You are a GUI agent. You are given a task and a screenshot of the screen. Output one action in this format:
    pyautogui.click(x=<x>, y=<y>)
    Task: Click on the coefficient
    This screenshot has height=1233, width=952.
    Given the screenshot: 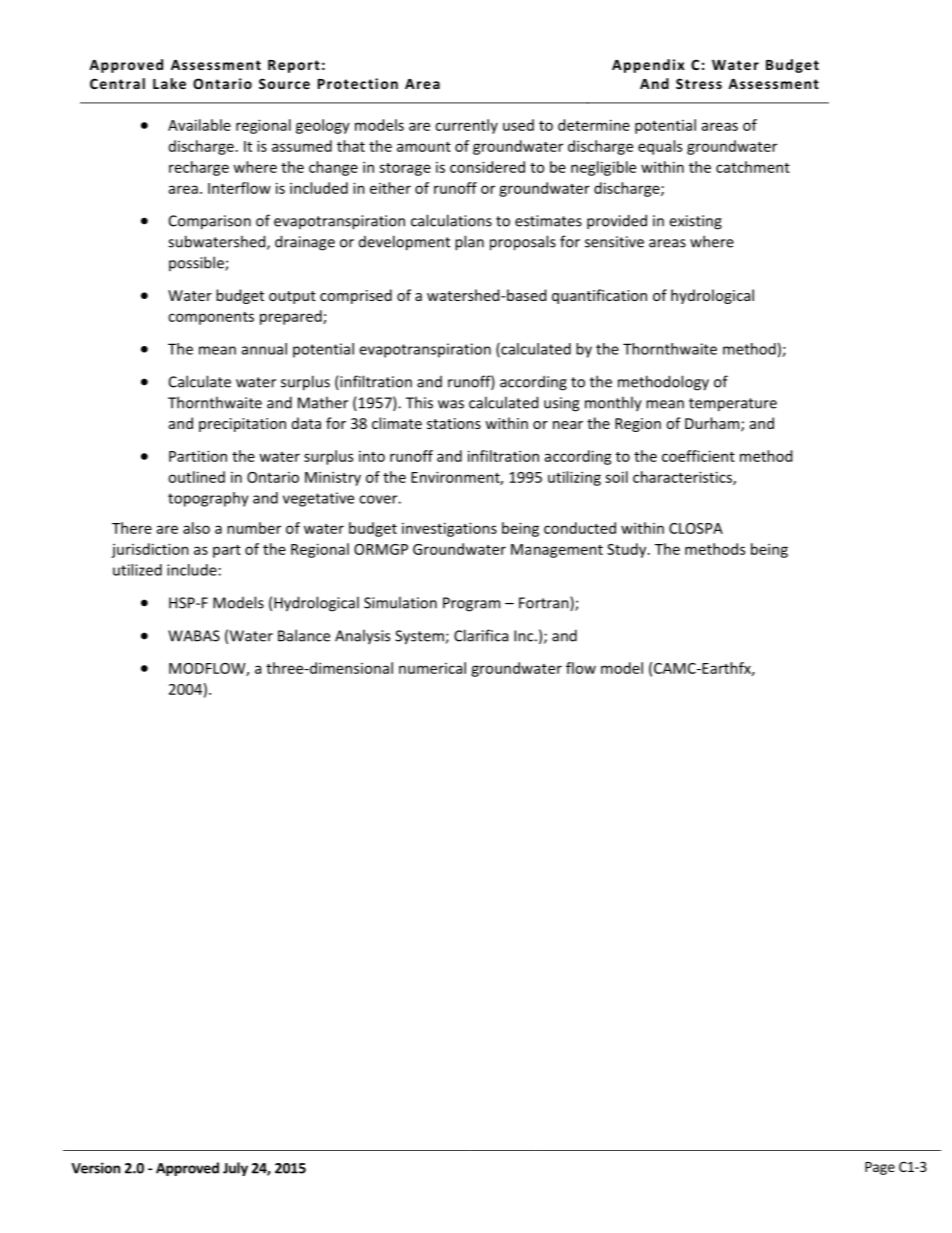 What is the action you would take?
    pyautogui.click(x=698, y=456)
